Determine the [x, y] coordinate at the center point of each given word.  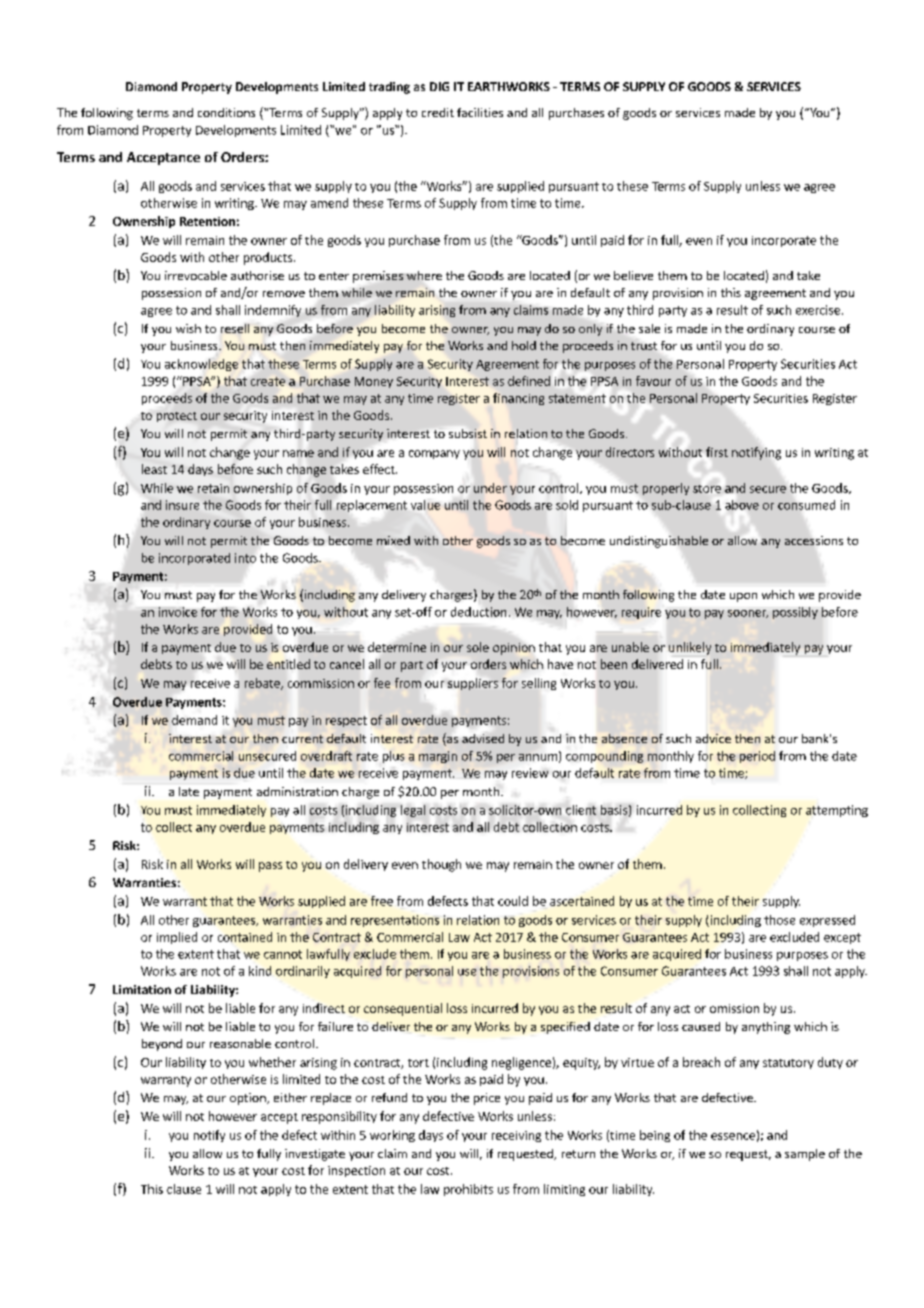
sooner [748, 614]
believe [633, 275]
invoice [178, 612]
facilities [480, 112]
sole [478, 647]
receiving [516, 1136]
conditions [226, 112]
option [249, 1099]
